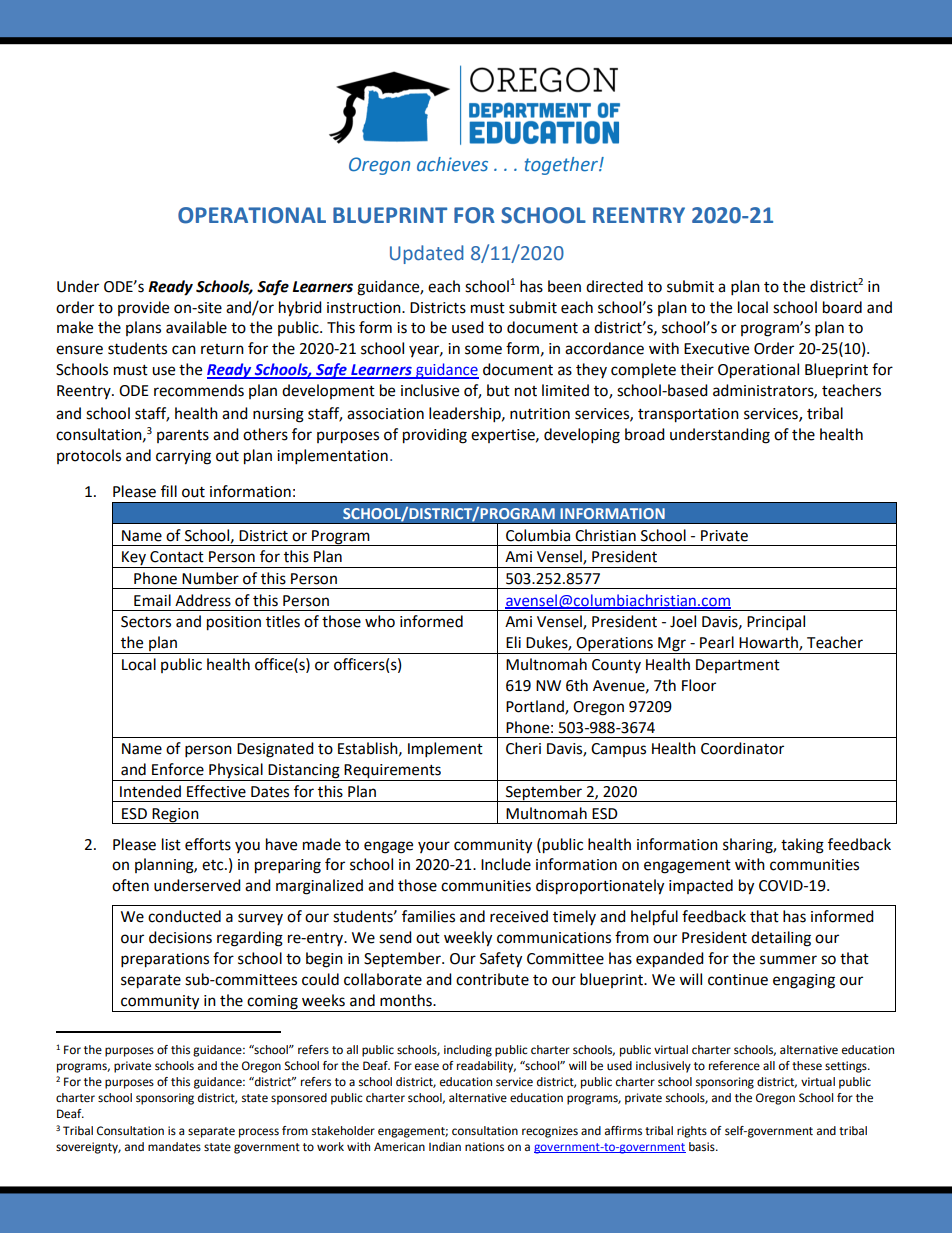  What do you see at coordinates (435, 436) in the document?
I see `providing` at bounding box center [435, 436].
